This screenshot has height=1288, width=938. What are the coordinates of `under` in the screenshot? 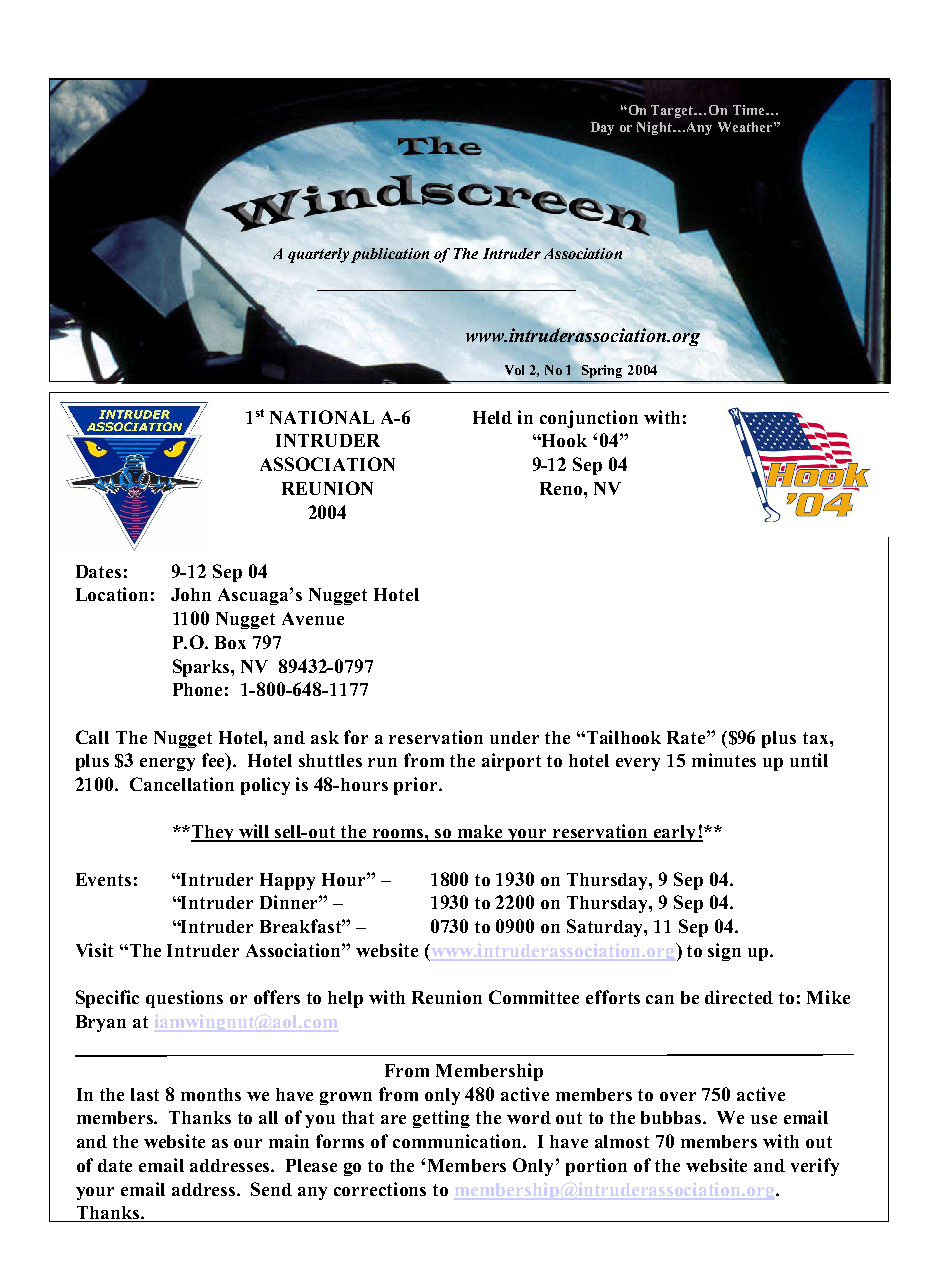 It's located at (514, 737).
